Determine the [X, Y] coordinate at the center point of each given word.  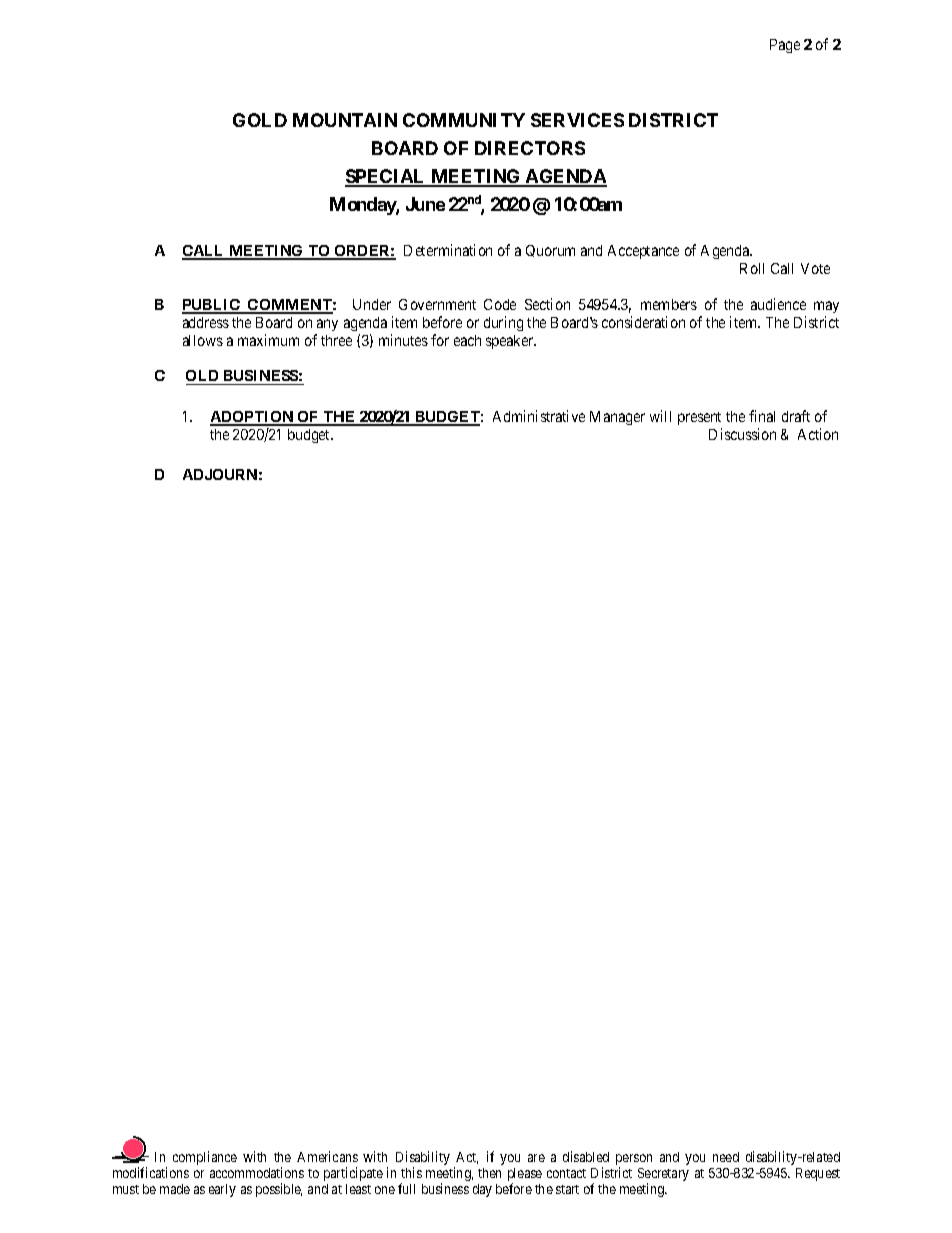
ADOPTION [253, 418]
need [726, 1157]
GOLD [260, 120]
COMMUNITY [464, 120]
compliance [205, 1158]
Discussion [742, 434]
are [536, 1158]
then [489, 1173]
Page [785, 46]
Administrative [539, 416]
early [222, 1190]
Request [818, 1174]
